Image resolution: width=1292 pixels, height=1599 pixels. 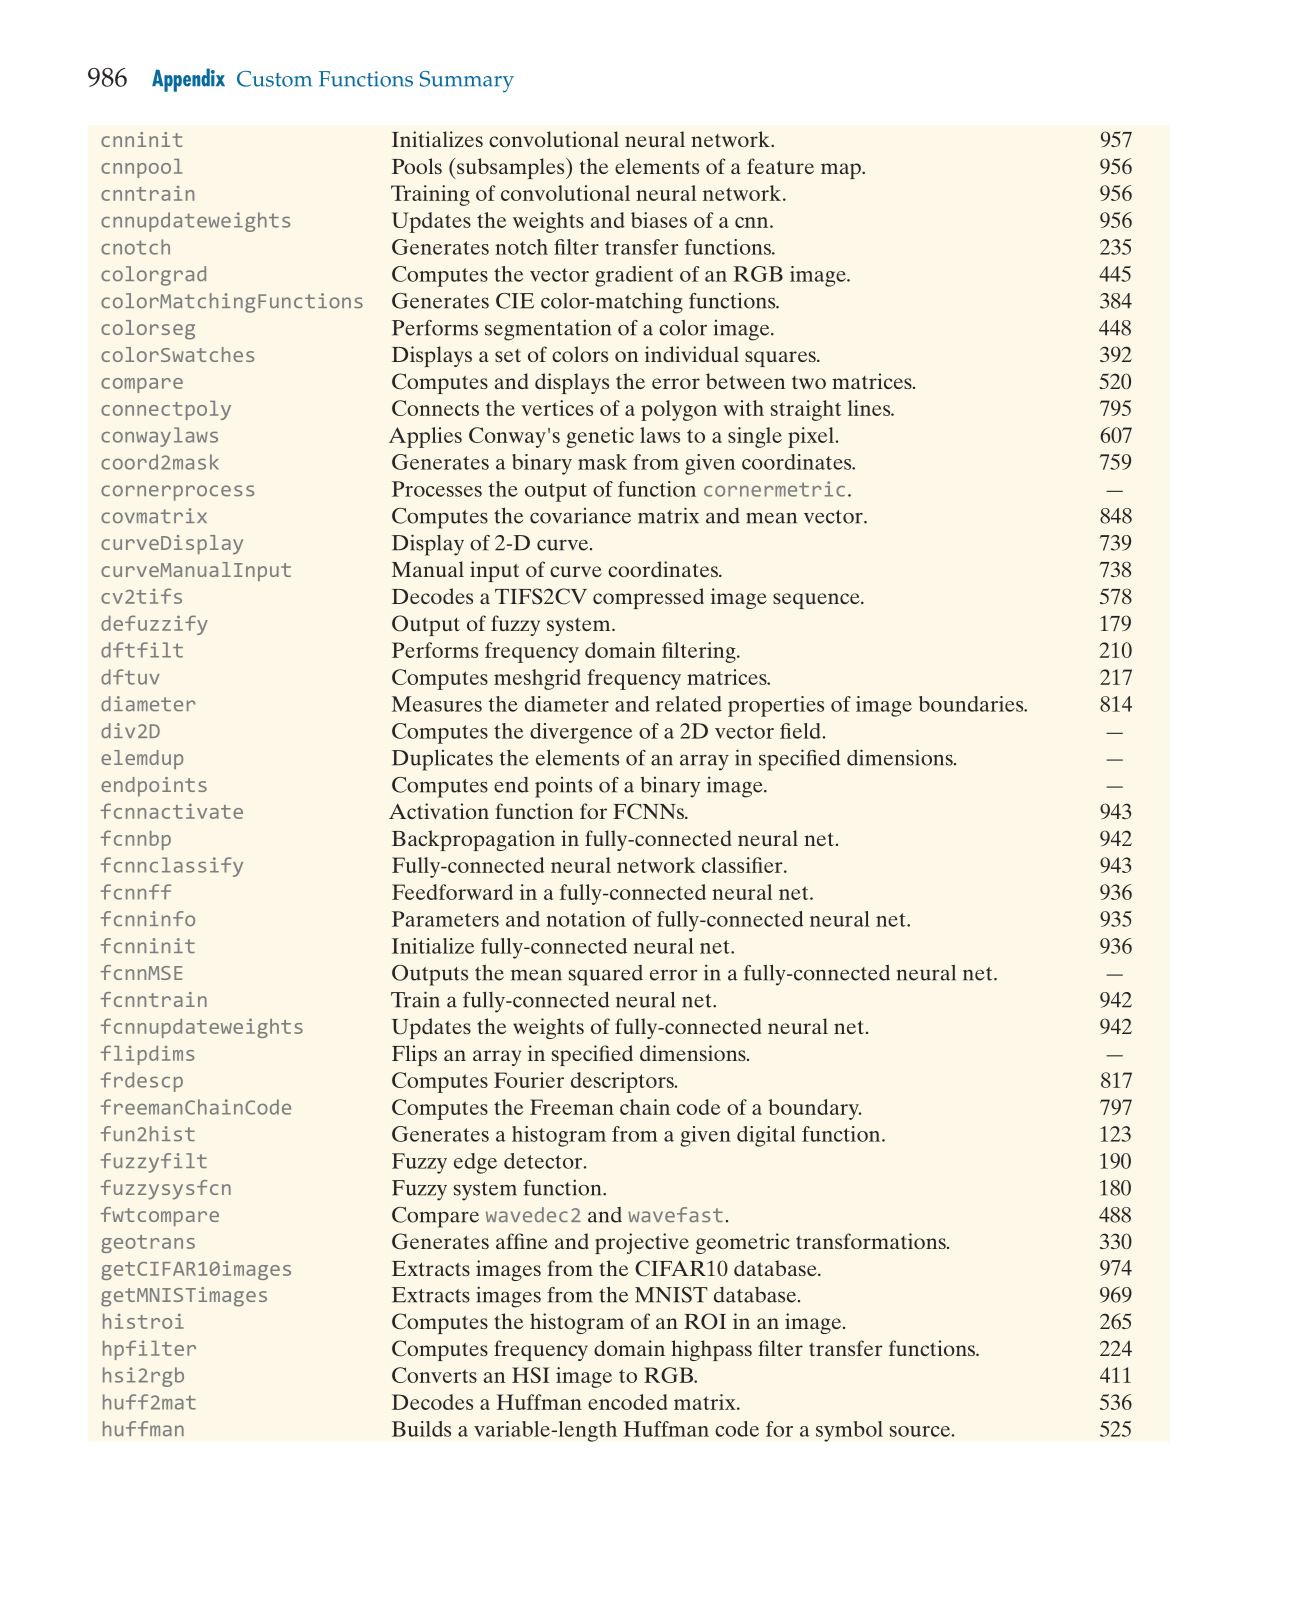 What do you see at coordinates (274, 79) in the screenshot?
I see `Custom` at bounding box center [274, 79].
